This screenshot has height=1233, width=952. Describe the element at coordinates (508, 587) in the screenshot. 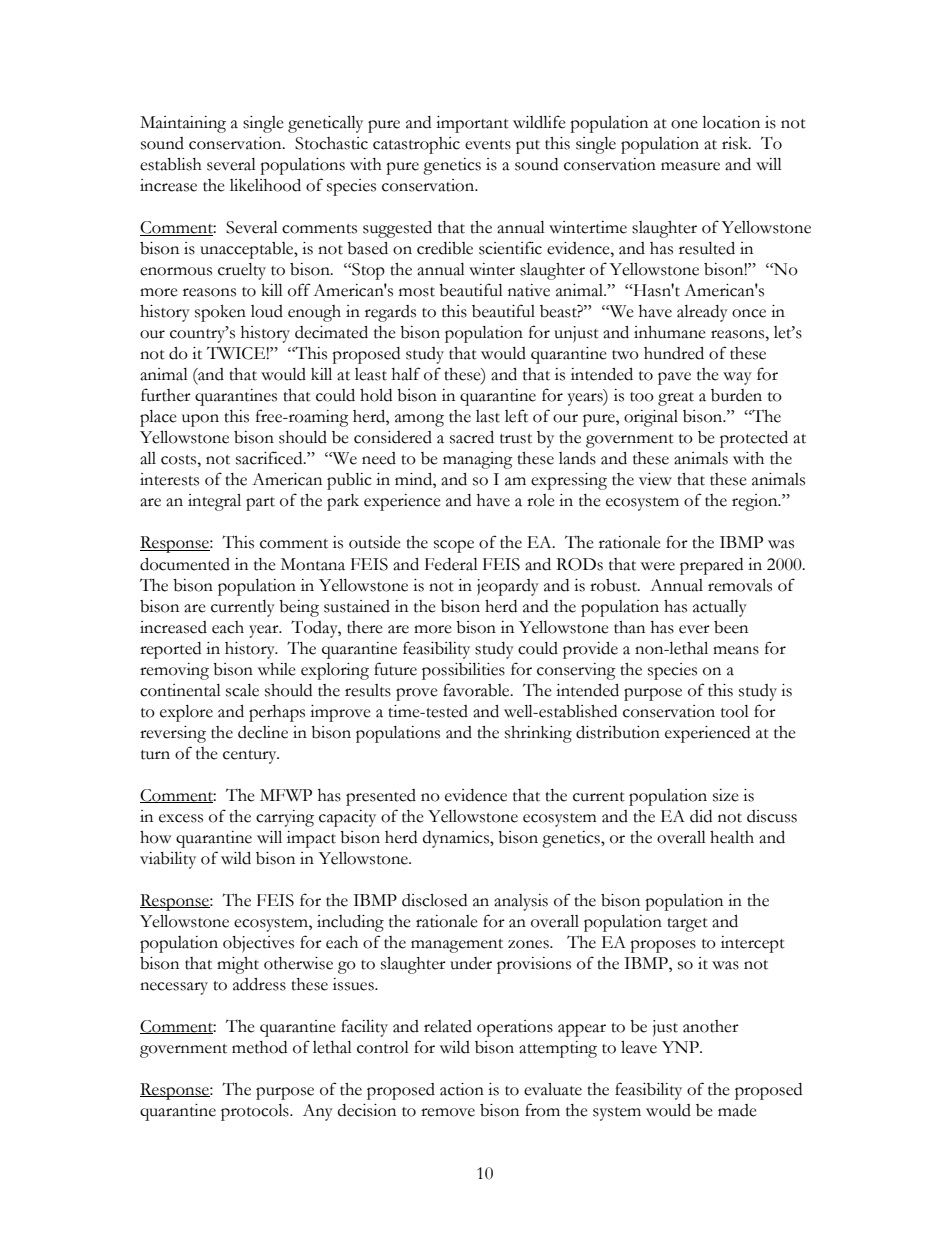

I see `jeopardy` at that location.
